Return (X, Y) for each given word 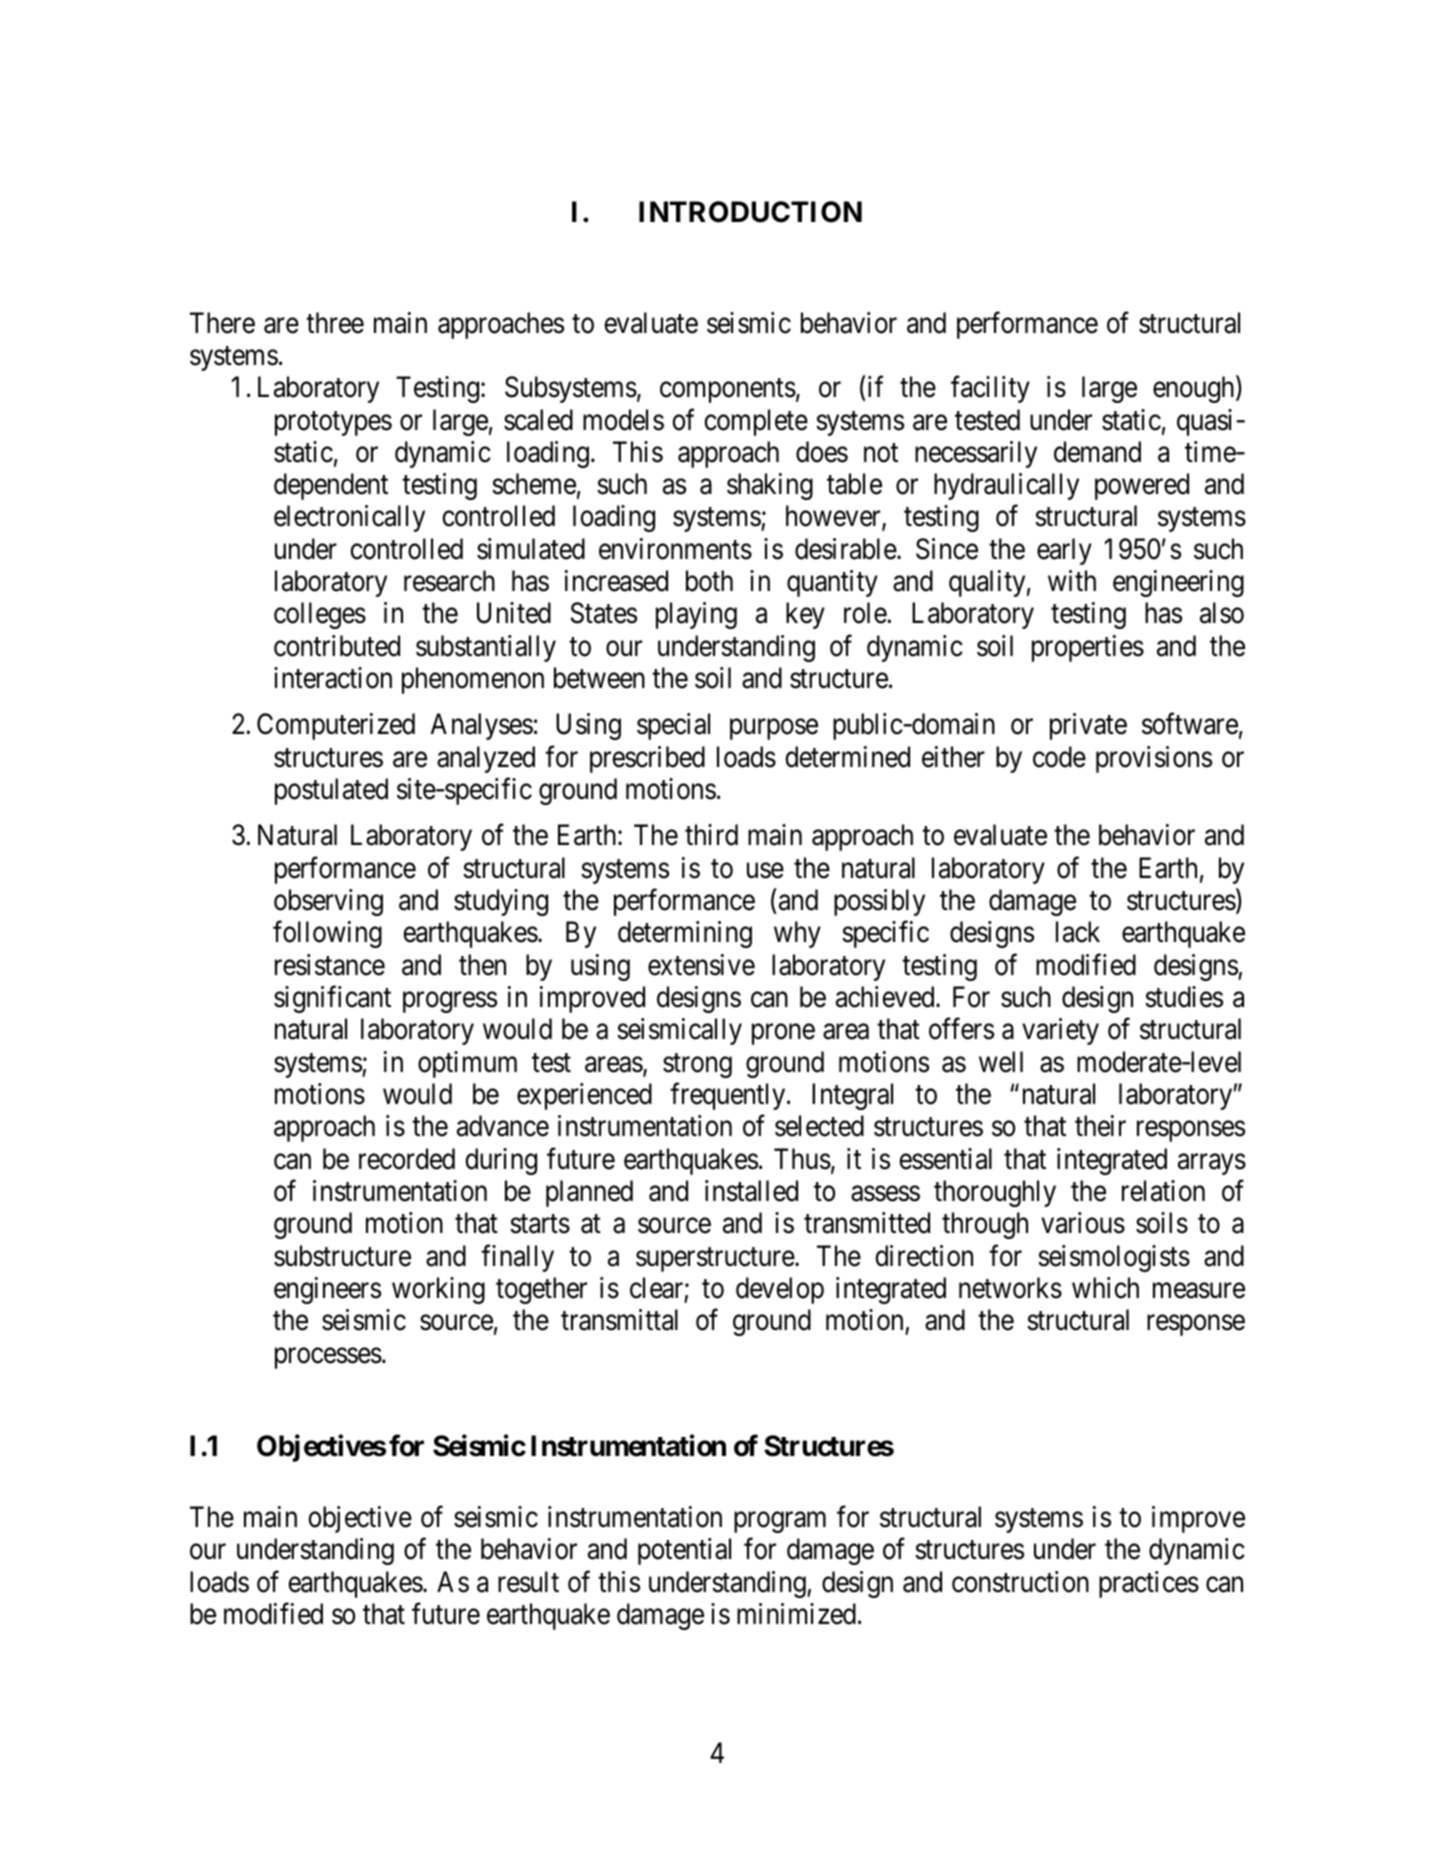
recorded (407, 1159)
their (1100, 1126)
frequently (729, 1096)
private (1088, 726)
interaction (333, 678)
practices (1149, 1584)
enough (1195, 389)
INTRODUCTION (750, 212)
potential (684, 1551)
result (528, 1582)
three (335, 323)
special (673, 726)
